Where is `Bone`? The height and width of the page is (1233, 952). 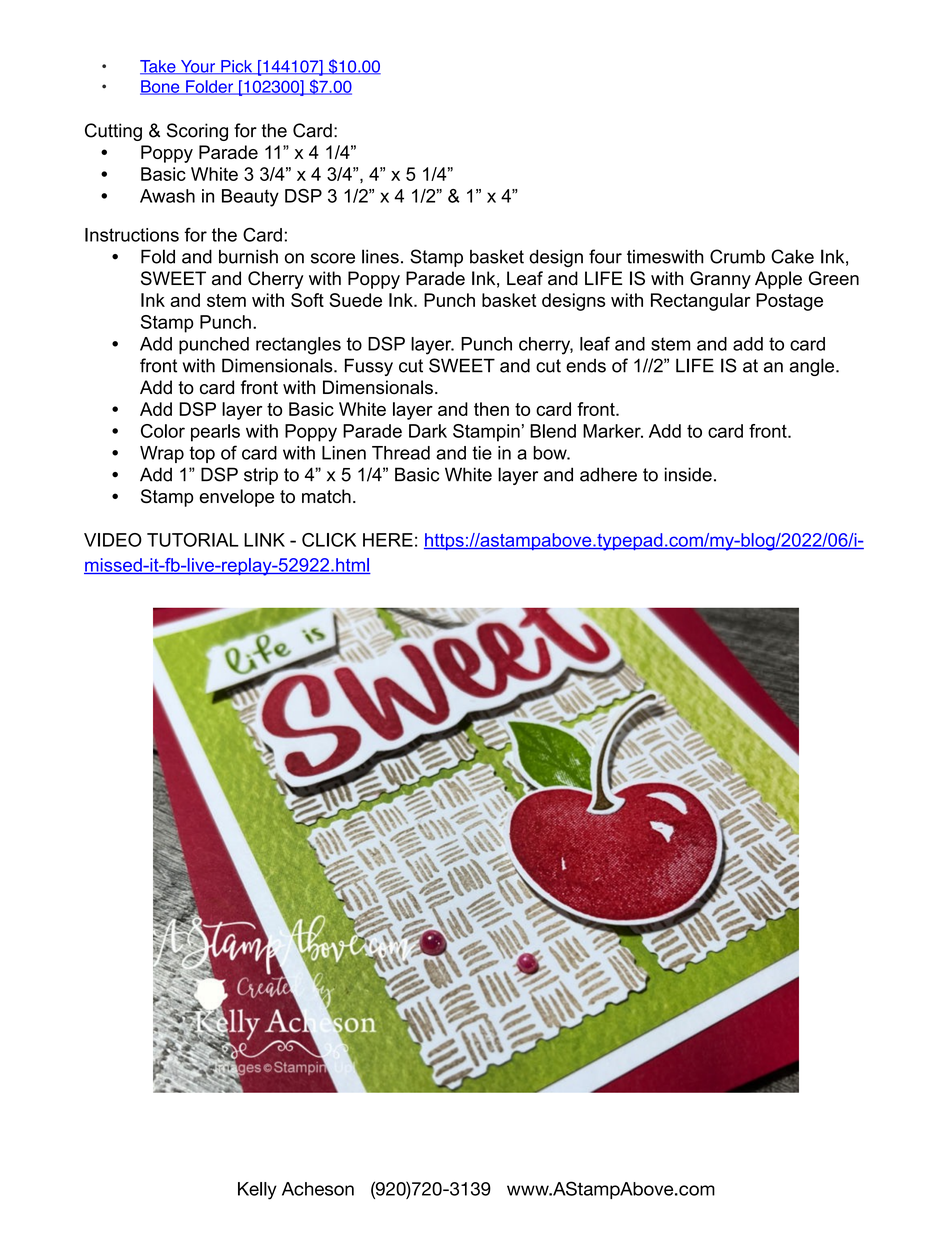
Bone is located at coordinates (161, 87).
